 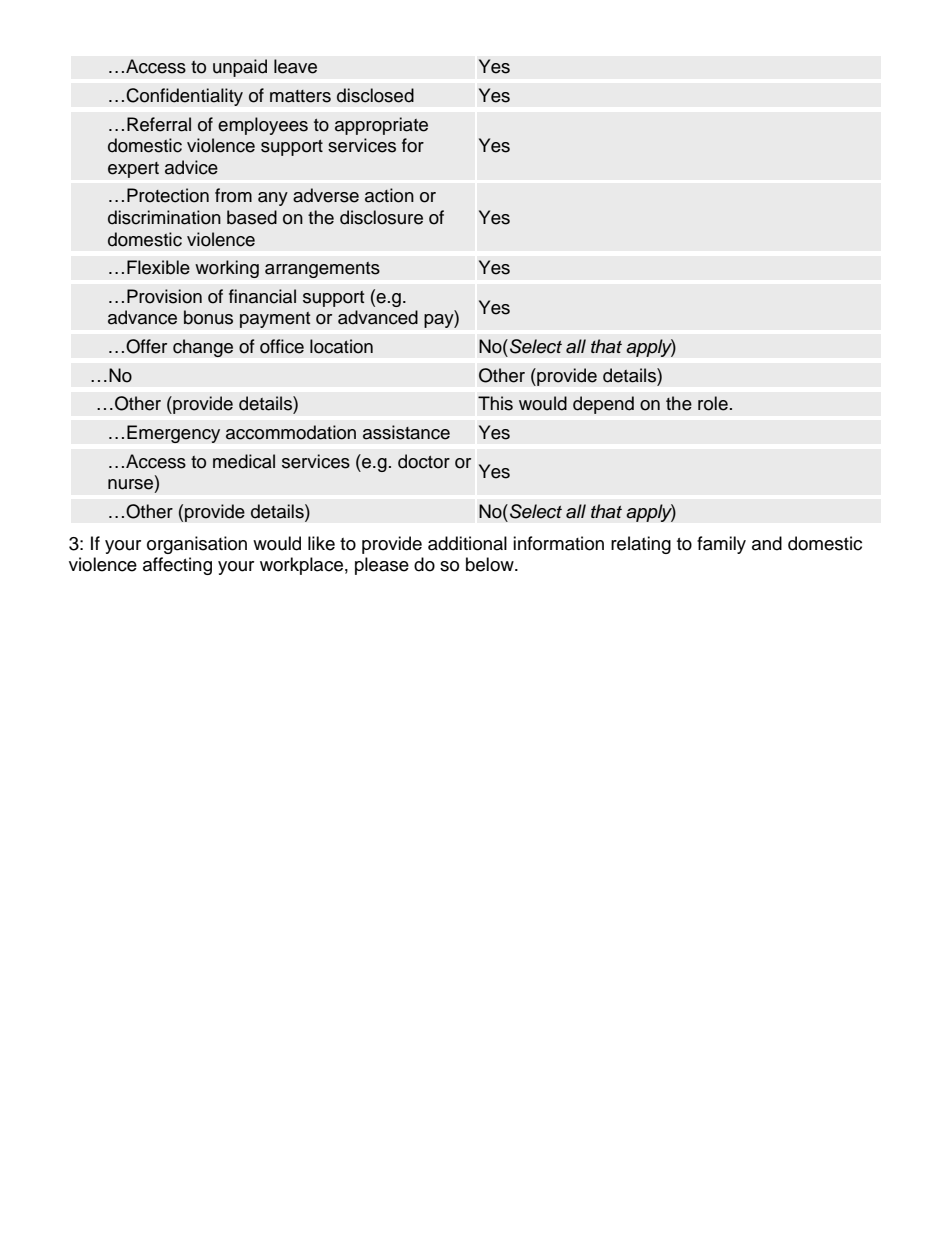 What do you see at coordinates (244, 461) in the screenshot?
I see `medical` at bounding box center [244, 461].
